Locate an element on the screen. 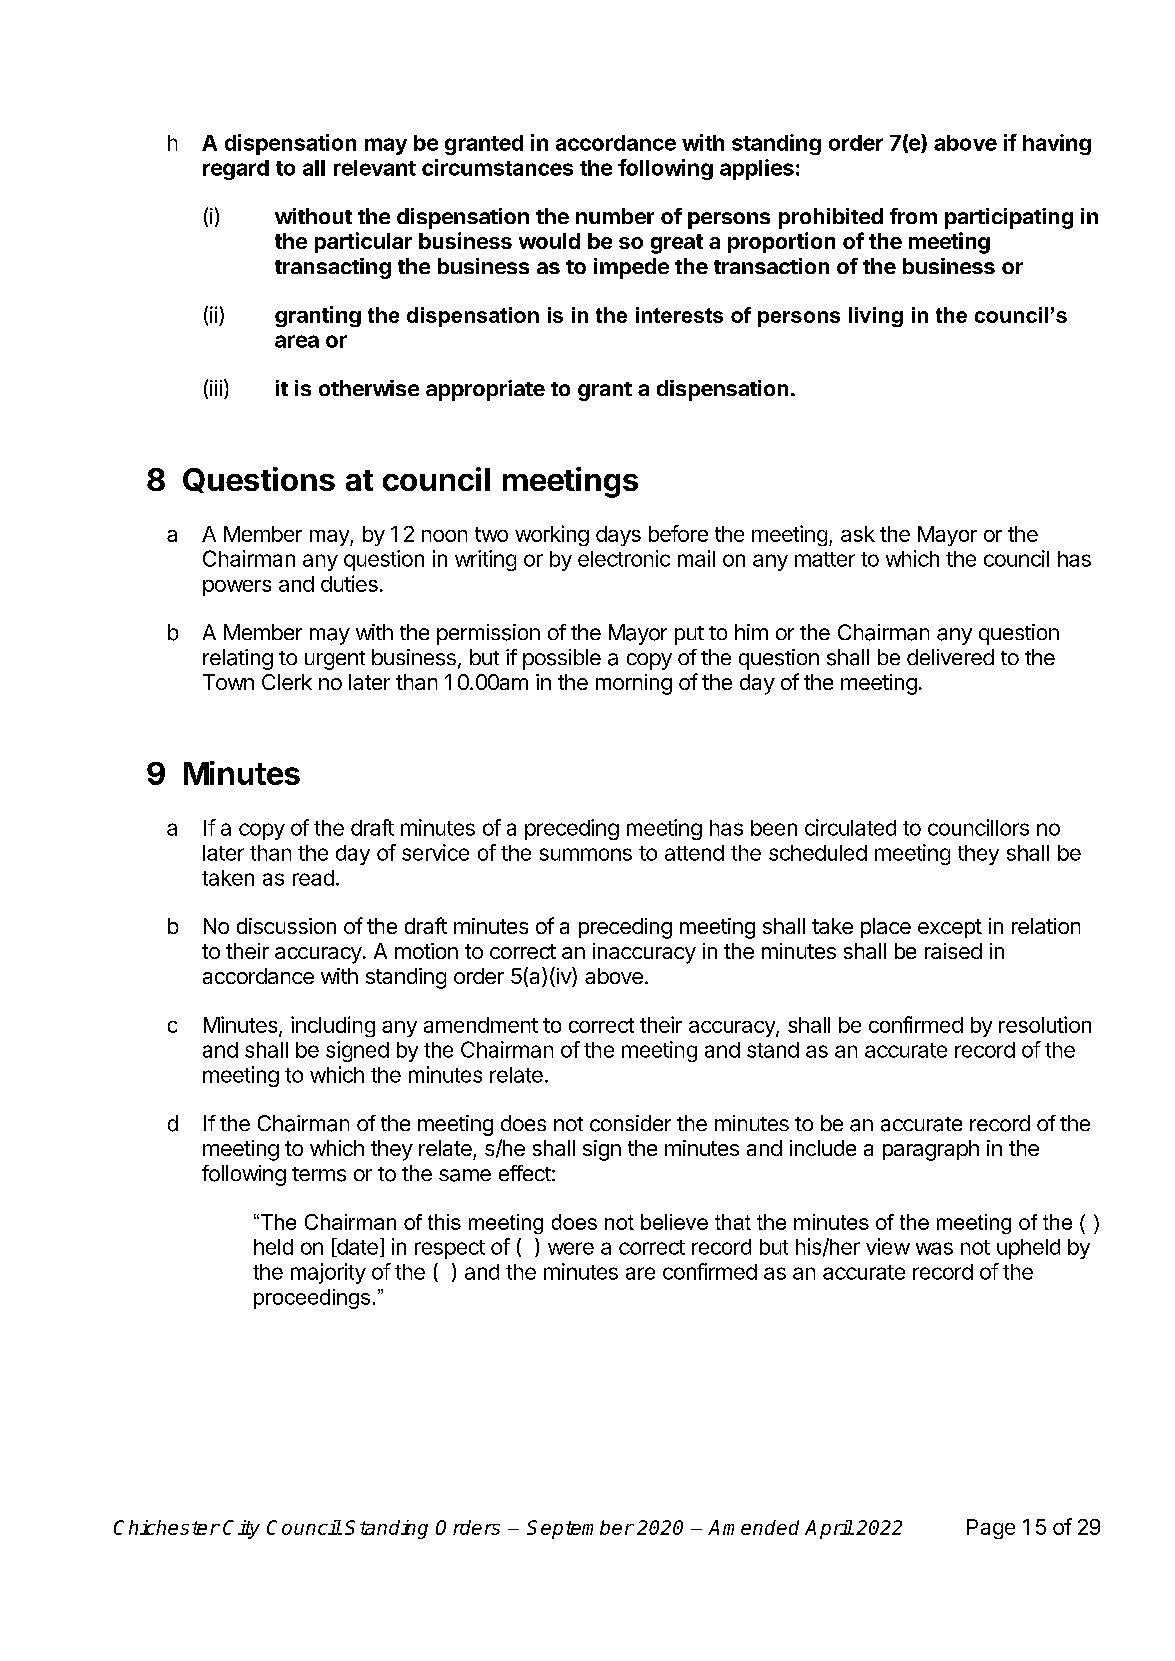  September is located at coordinates (580, 1529).
